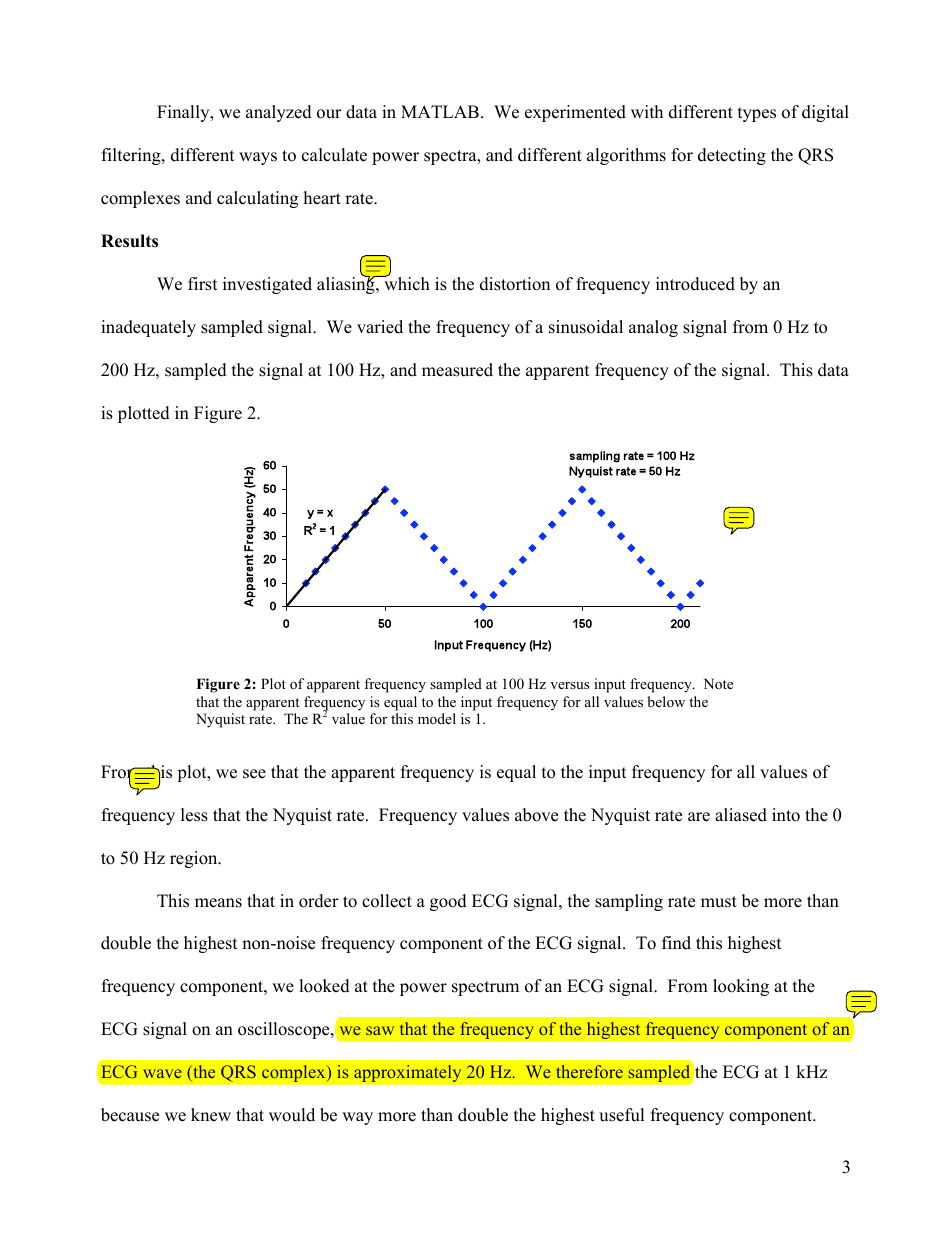 This screenshot has width=952, height=1233. Describe the element at coordinates (258, 158) in the screenshot. I see `ways` at that location.
